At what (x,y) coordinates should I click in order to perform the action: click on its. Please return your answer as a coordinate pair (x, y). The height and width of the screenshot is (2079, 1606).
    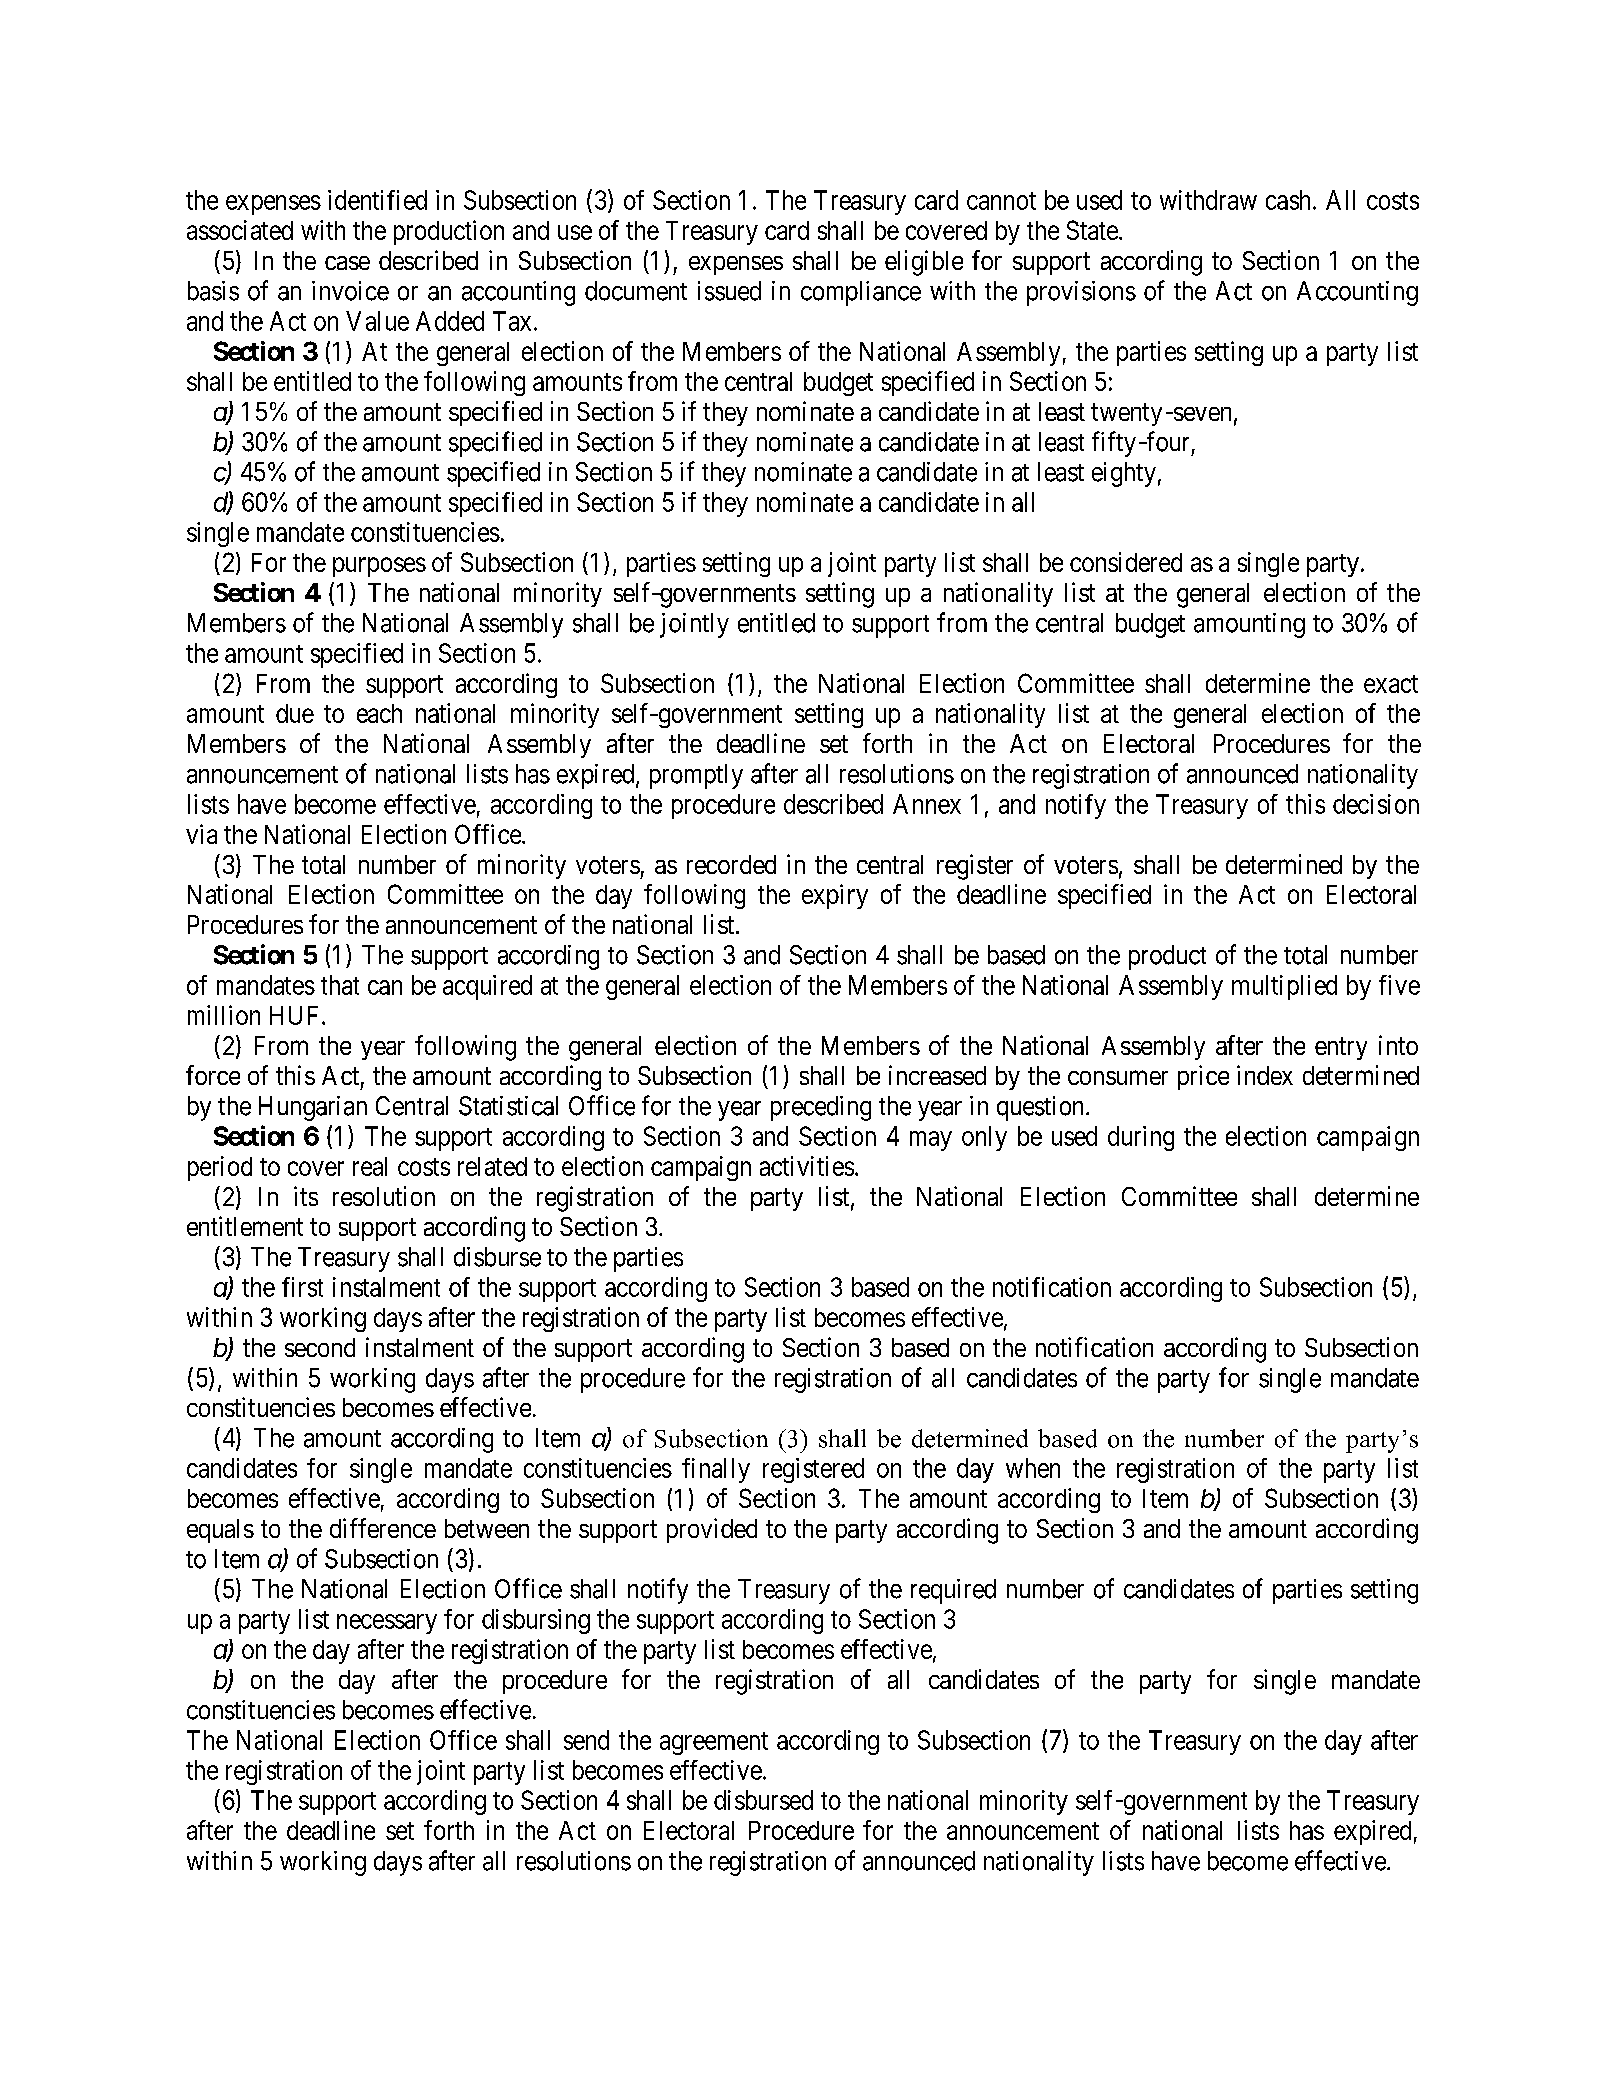
    Looking at the image, I should click on (306, 1196).
